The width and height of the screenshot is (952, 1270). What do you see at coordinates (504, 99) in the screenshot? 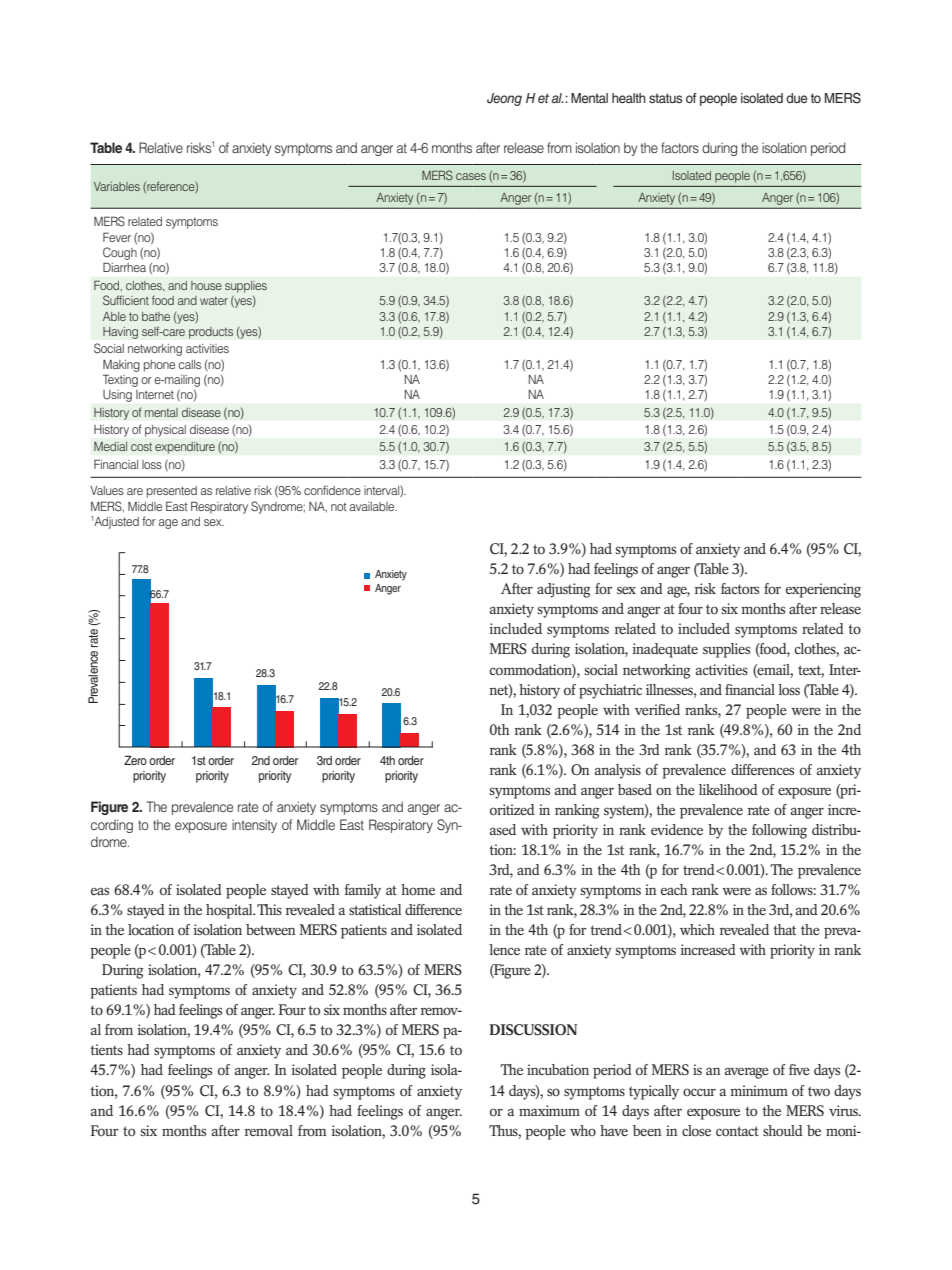
I see `Jeong` at bounding box center [504, 99].
